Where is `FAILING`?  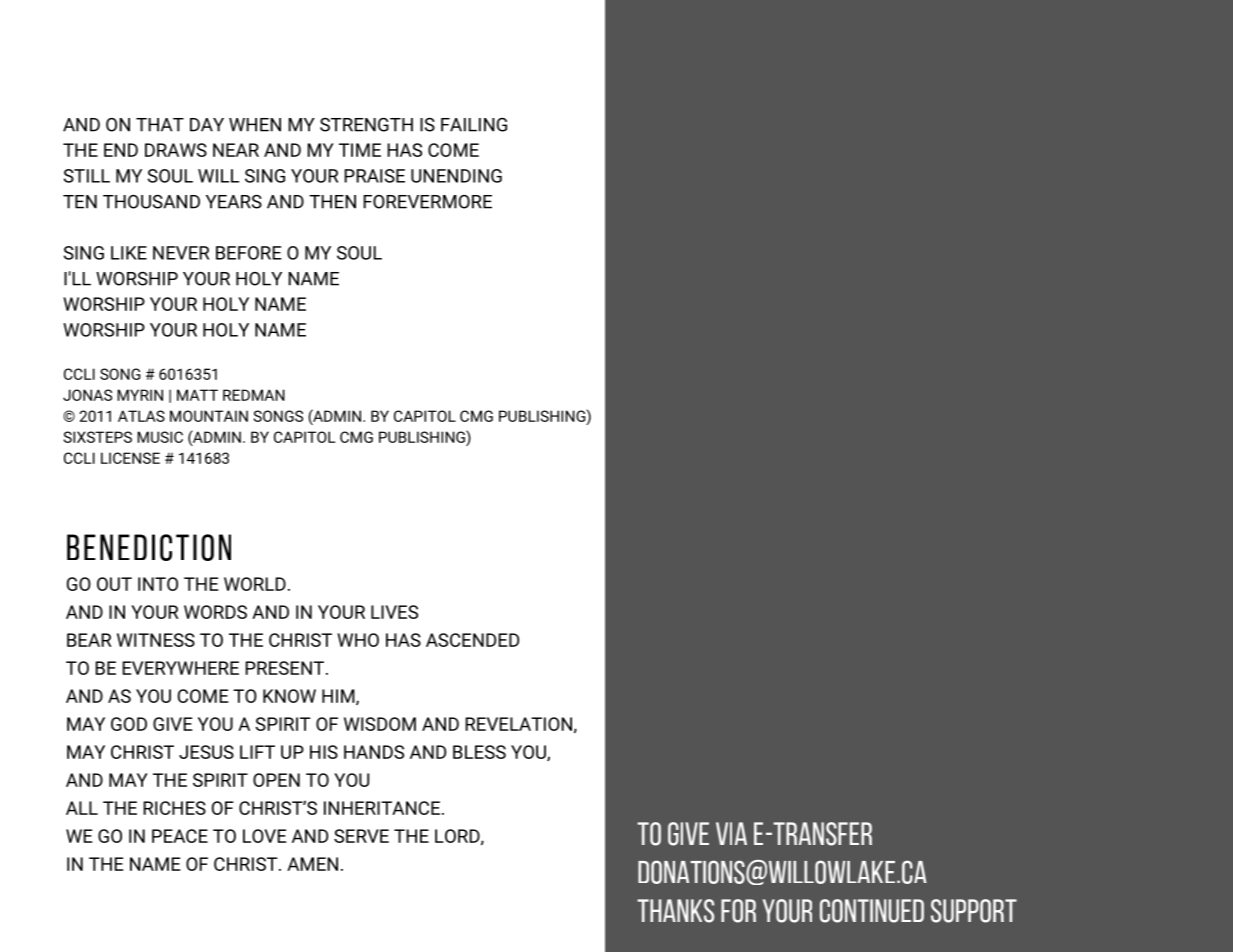
FAILING is located at coordinates (474, 125).
